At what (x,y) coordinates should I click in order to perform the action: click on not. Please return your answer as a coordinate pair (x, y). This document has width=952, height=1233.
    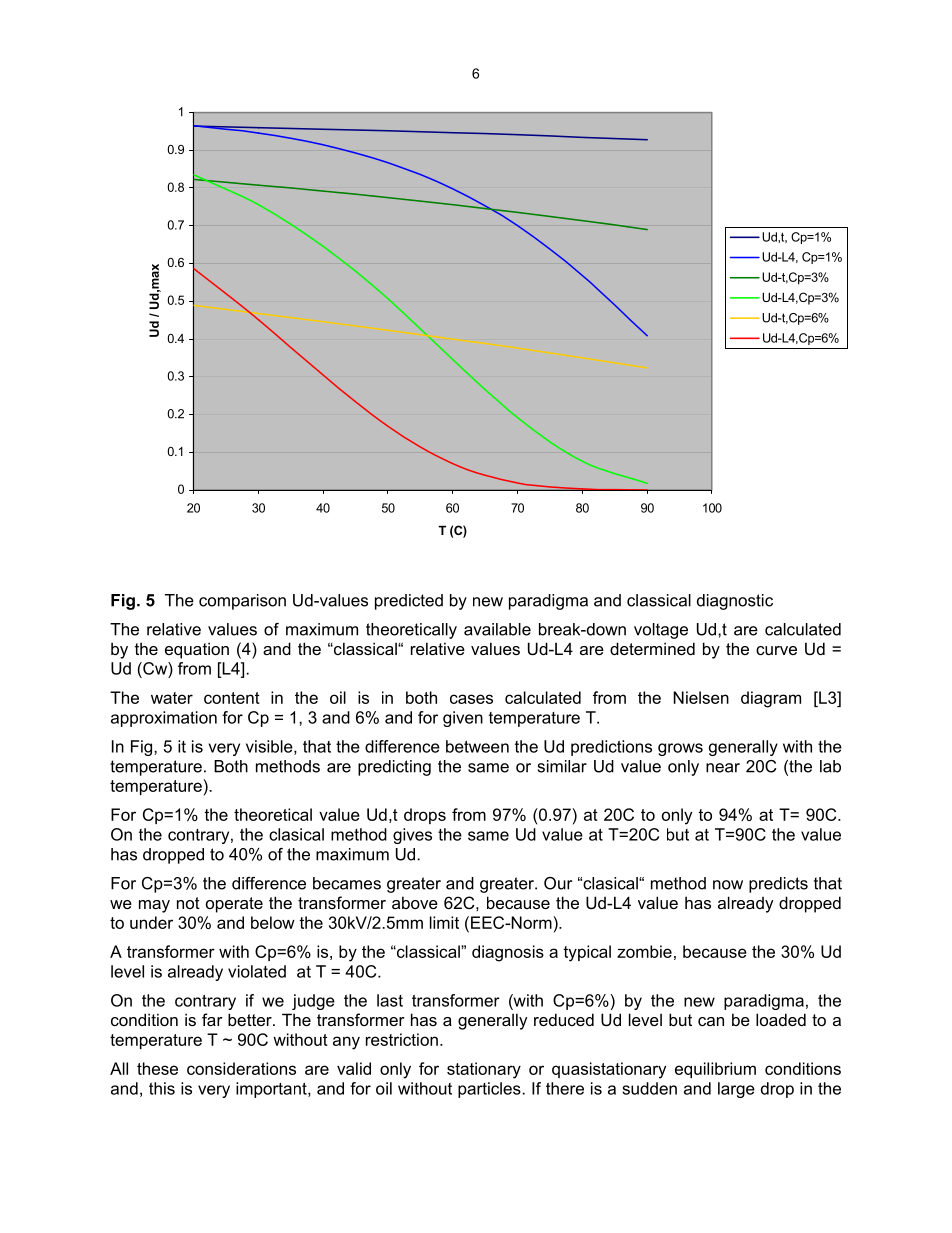
    Looking at the image, I should click on (188, 903).
